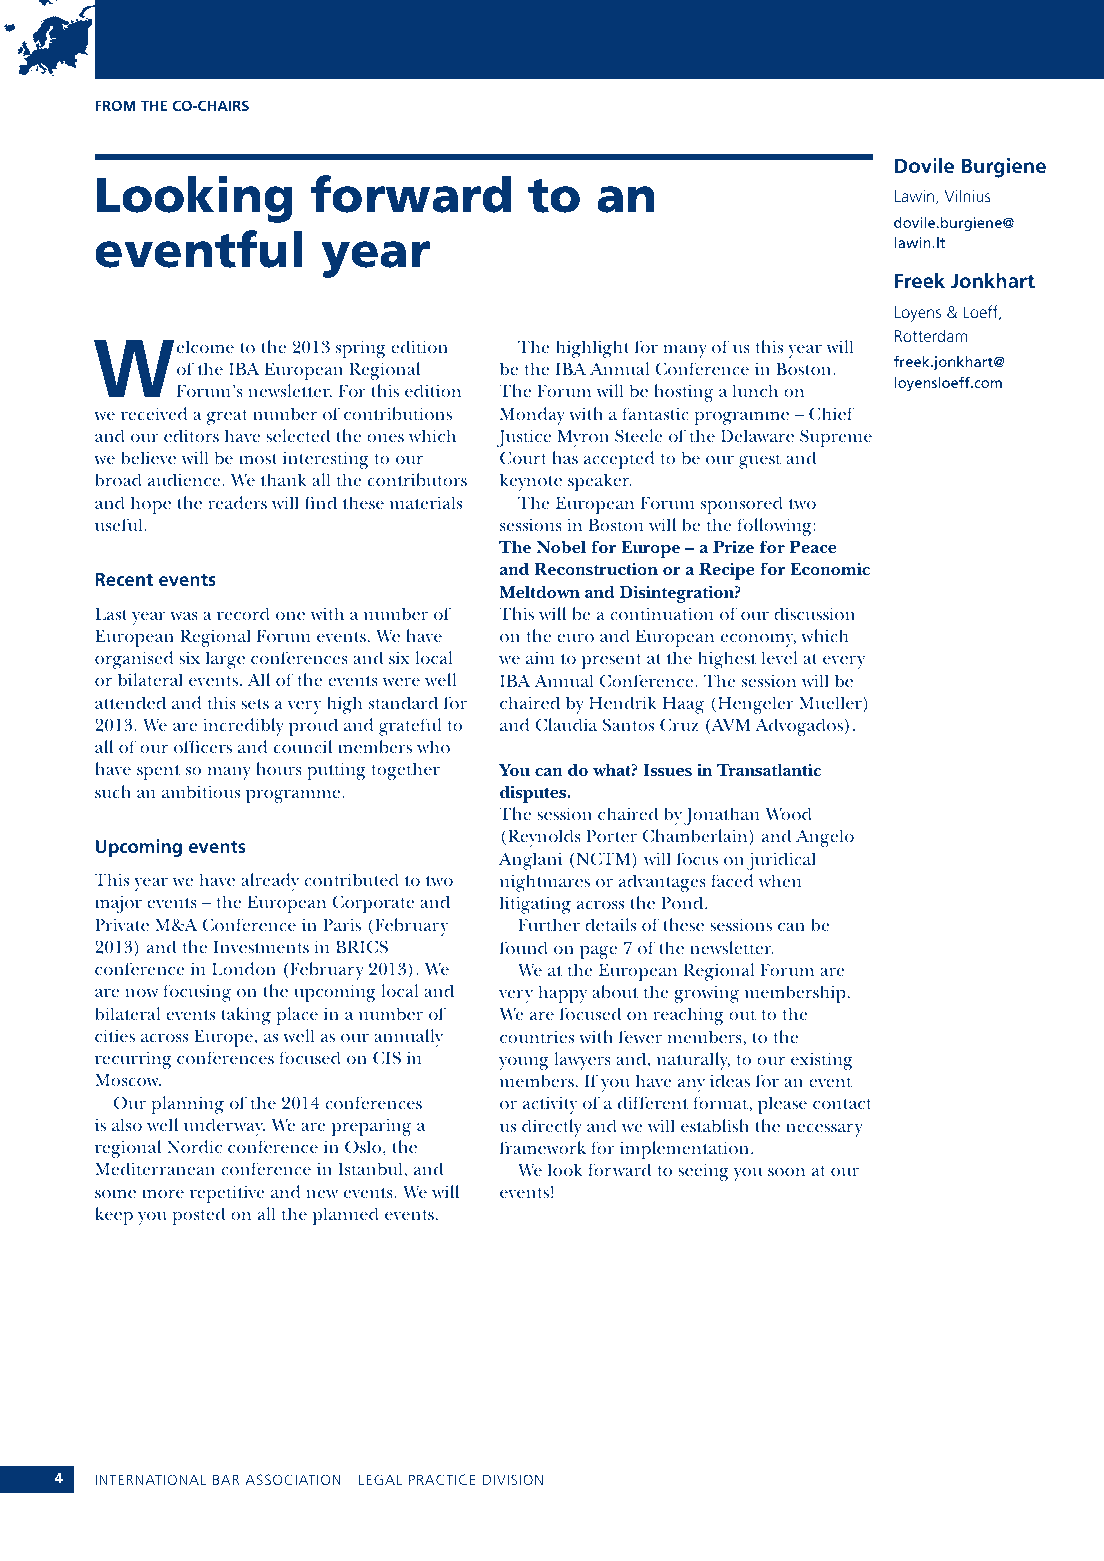  Describe the element at coordinates (226, 1479) in the screenshot. I see `Bar` at that location.
